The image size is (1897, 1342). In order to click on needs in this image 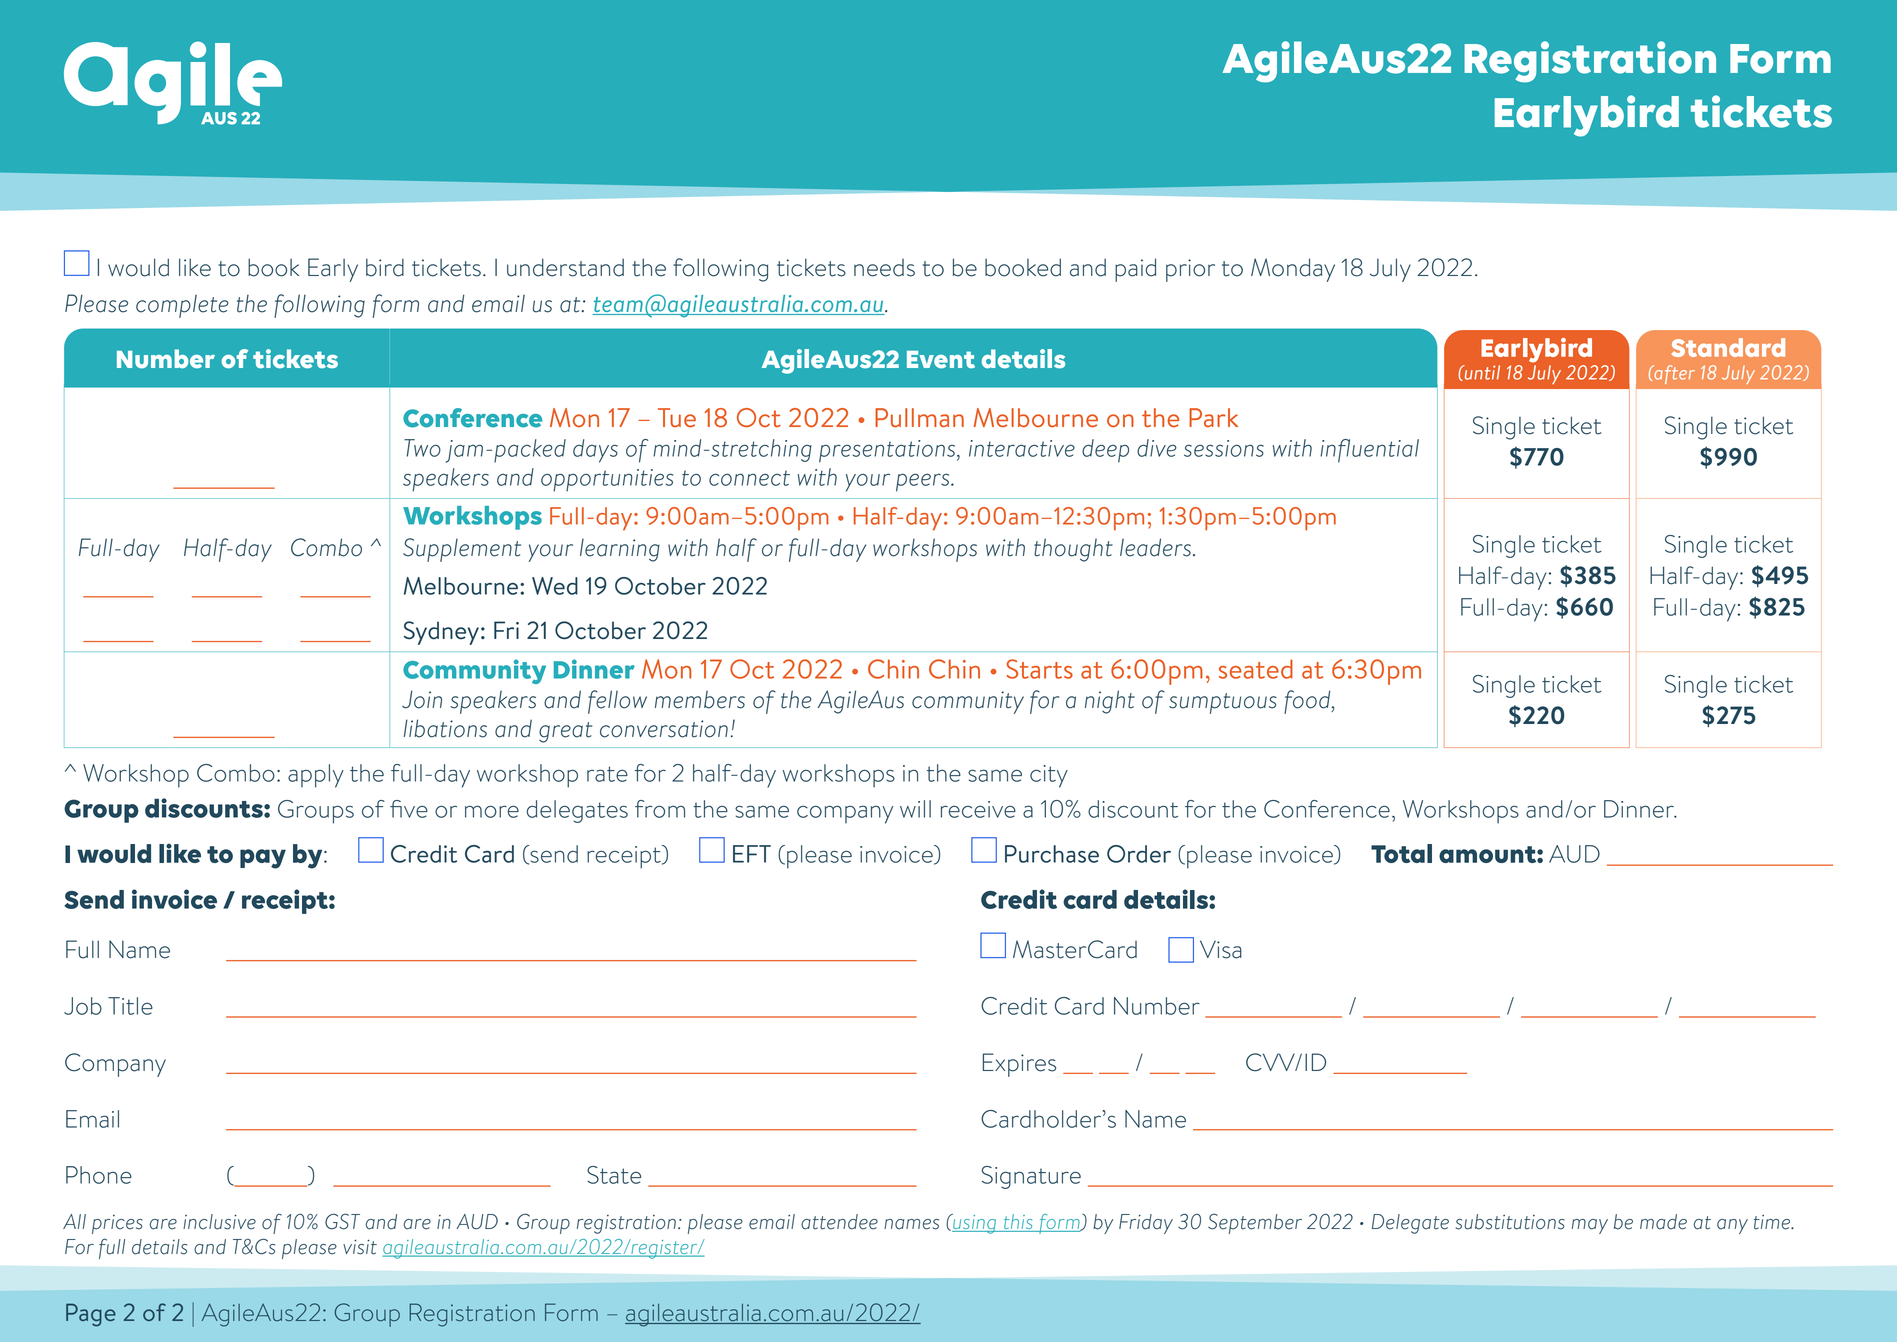, I will do `click(884, 268)`.
